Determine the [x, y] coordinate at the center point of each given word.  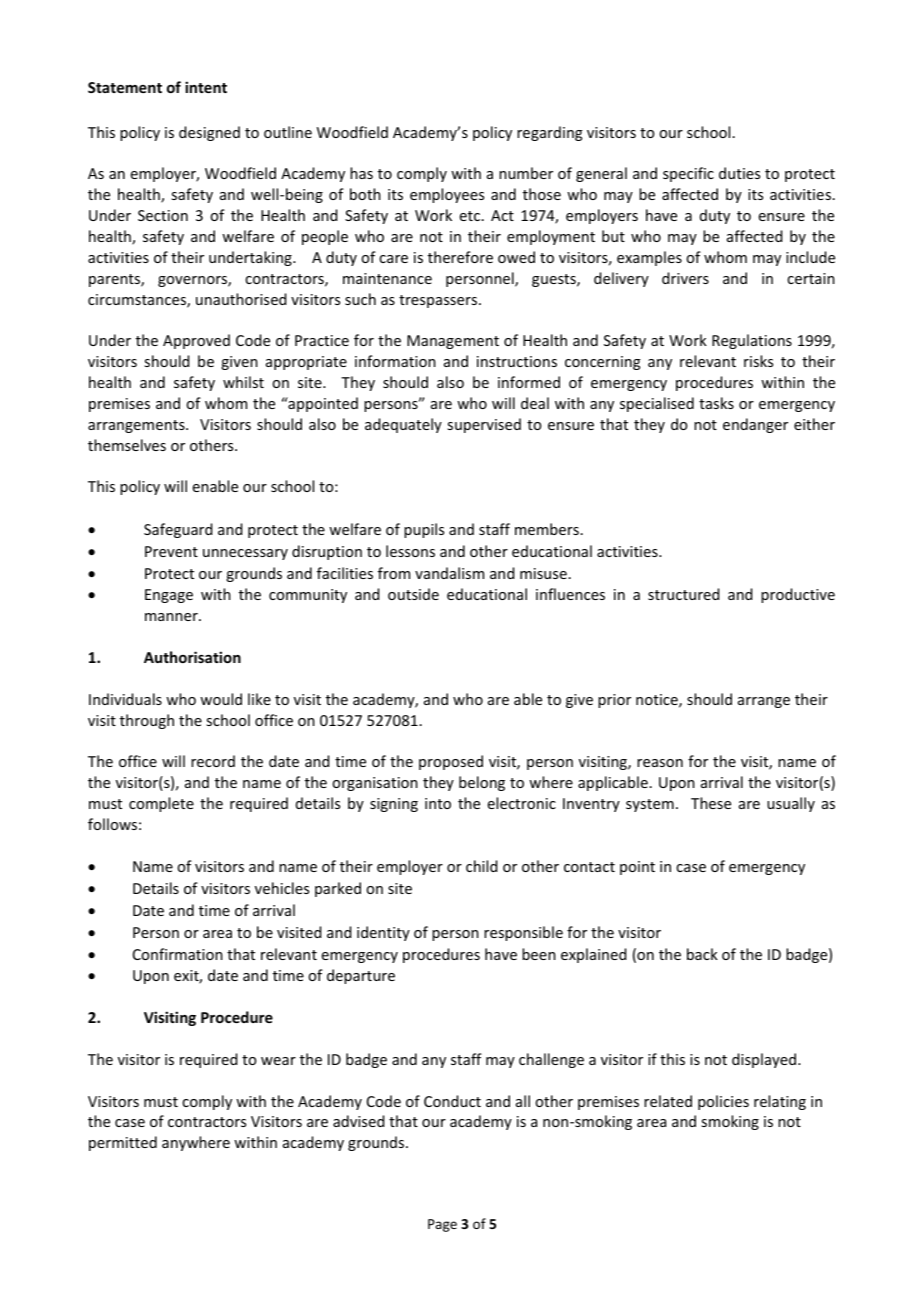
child [481, 866]
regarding [550, 133]
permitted [123, 1143]
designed [209, 133]
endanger [755, 425]
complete [161, 804]
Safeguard [178, 530]
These [711, 803]
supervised [484, 425]
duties [739, 173]
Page [442, 1225]
